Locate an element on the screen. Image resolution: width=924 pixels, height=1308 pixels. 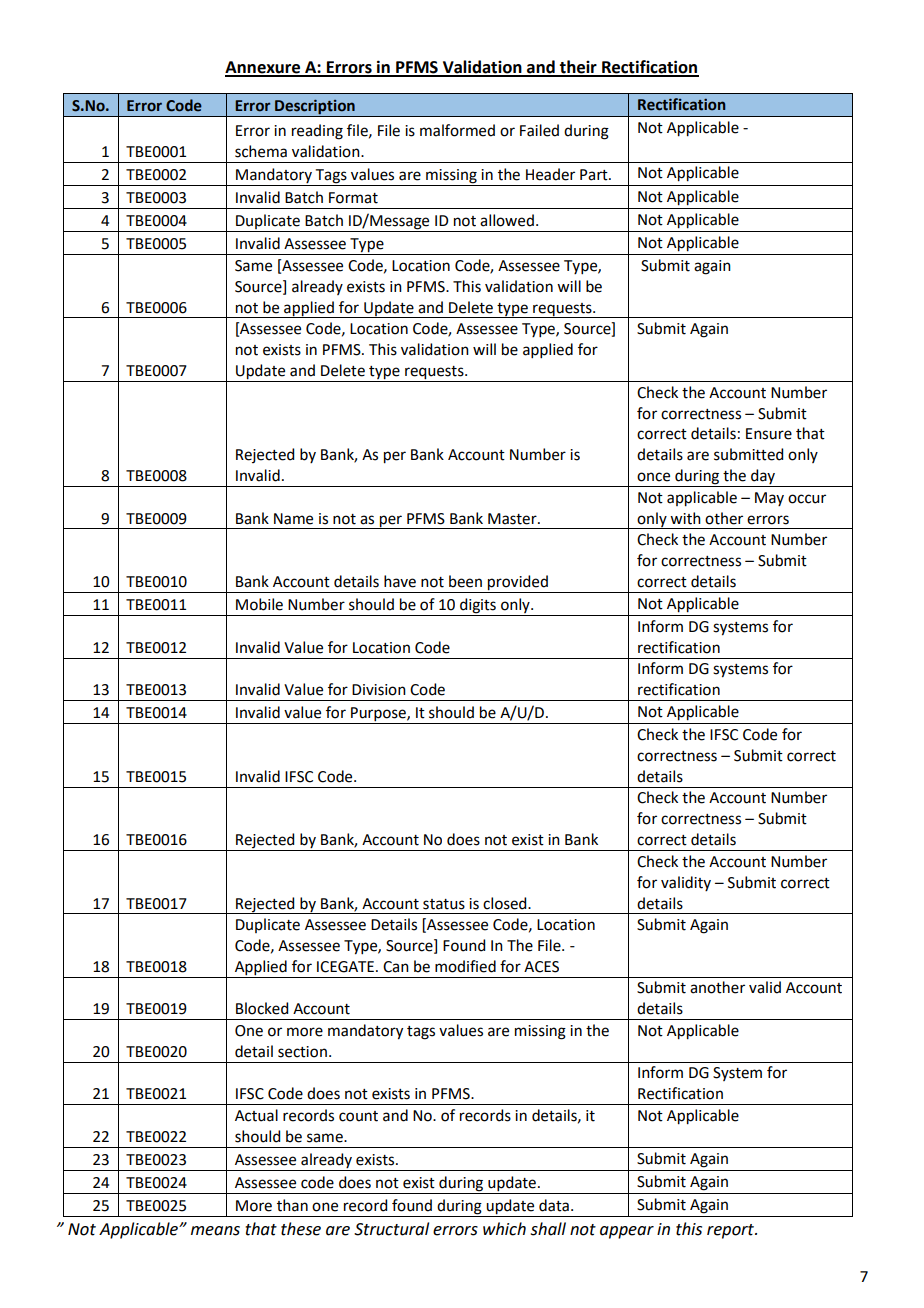
Part is located at coordinates (595, 175).
